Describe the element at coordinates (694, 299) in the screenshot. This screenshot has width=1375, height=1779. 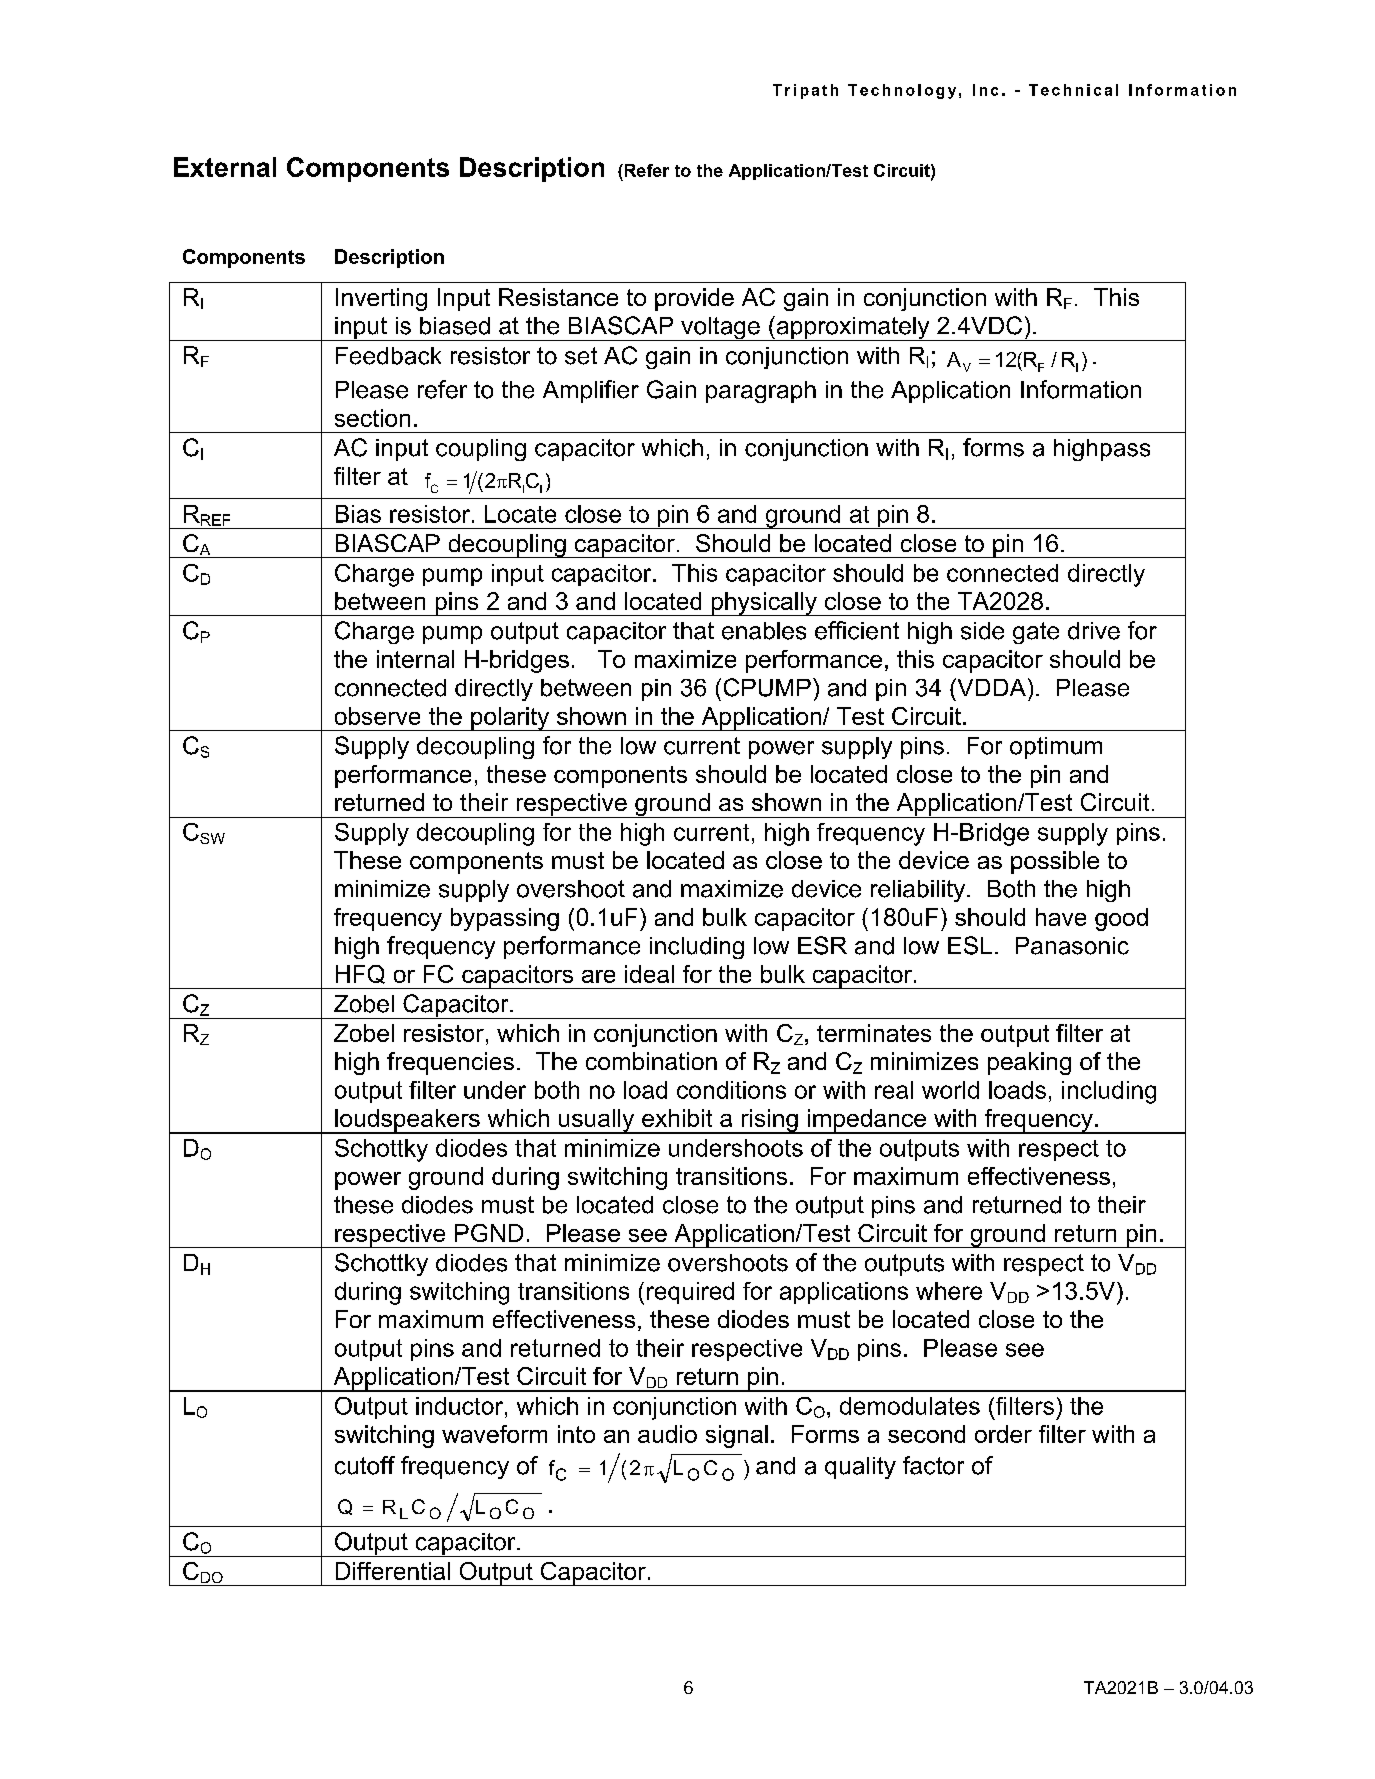
I see `provide` at that location.
